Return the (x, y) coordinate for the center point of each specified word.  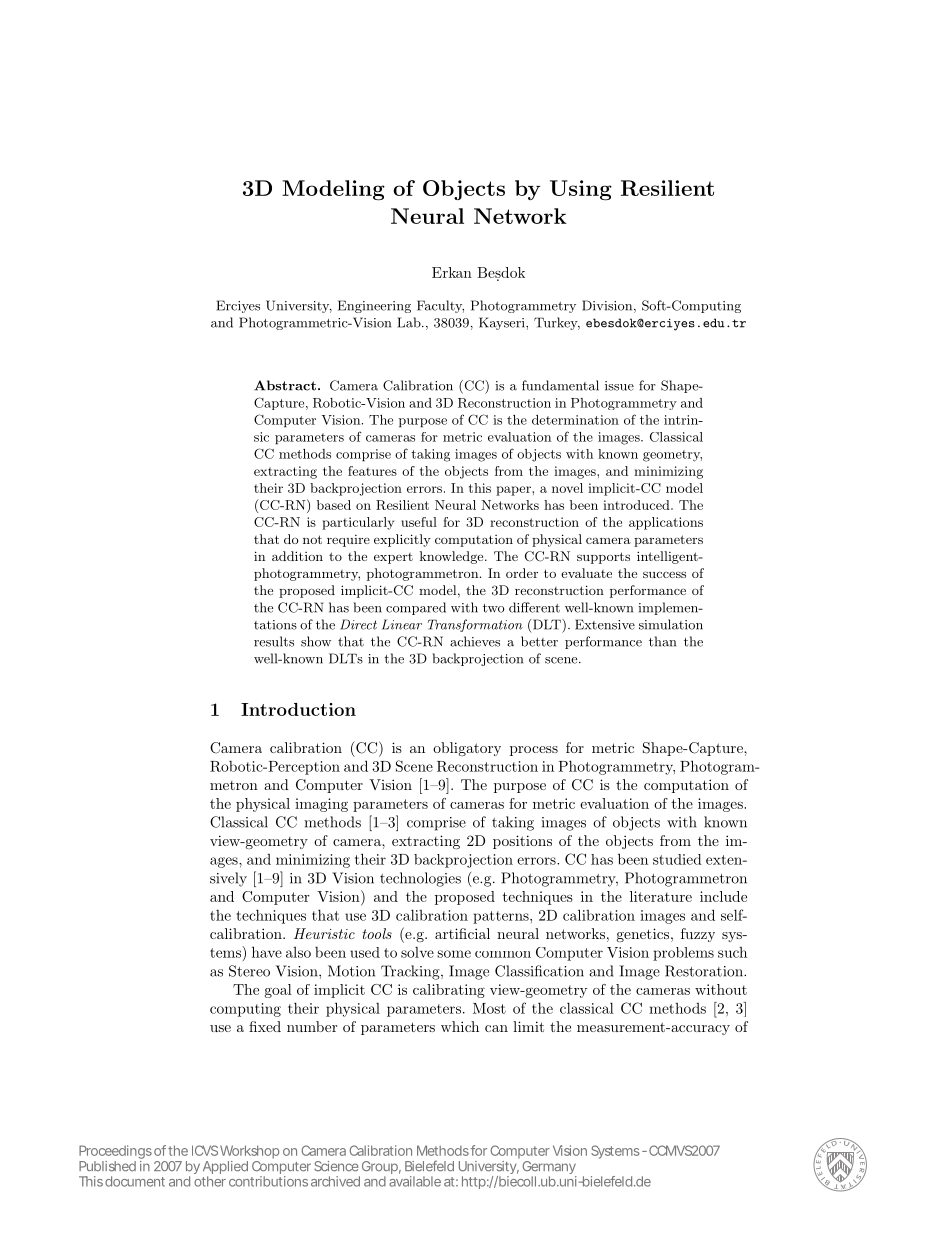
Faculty (440, 306)
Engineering (374, 306)
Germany (549, 1169)
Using (581, 190)
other (210, 1181)
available (415, 1181)
